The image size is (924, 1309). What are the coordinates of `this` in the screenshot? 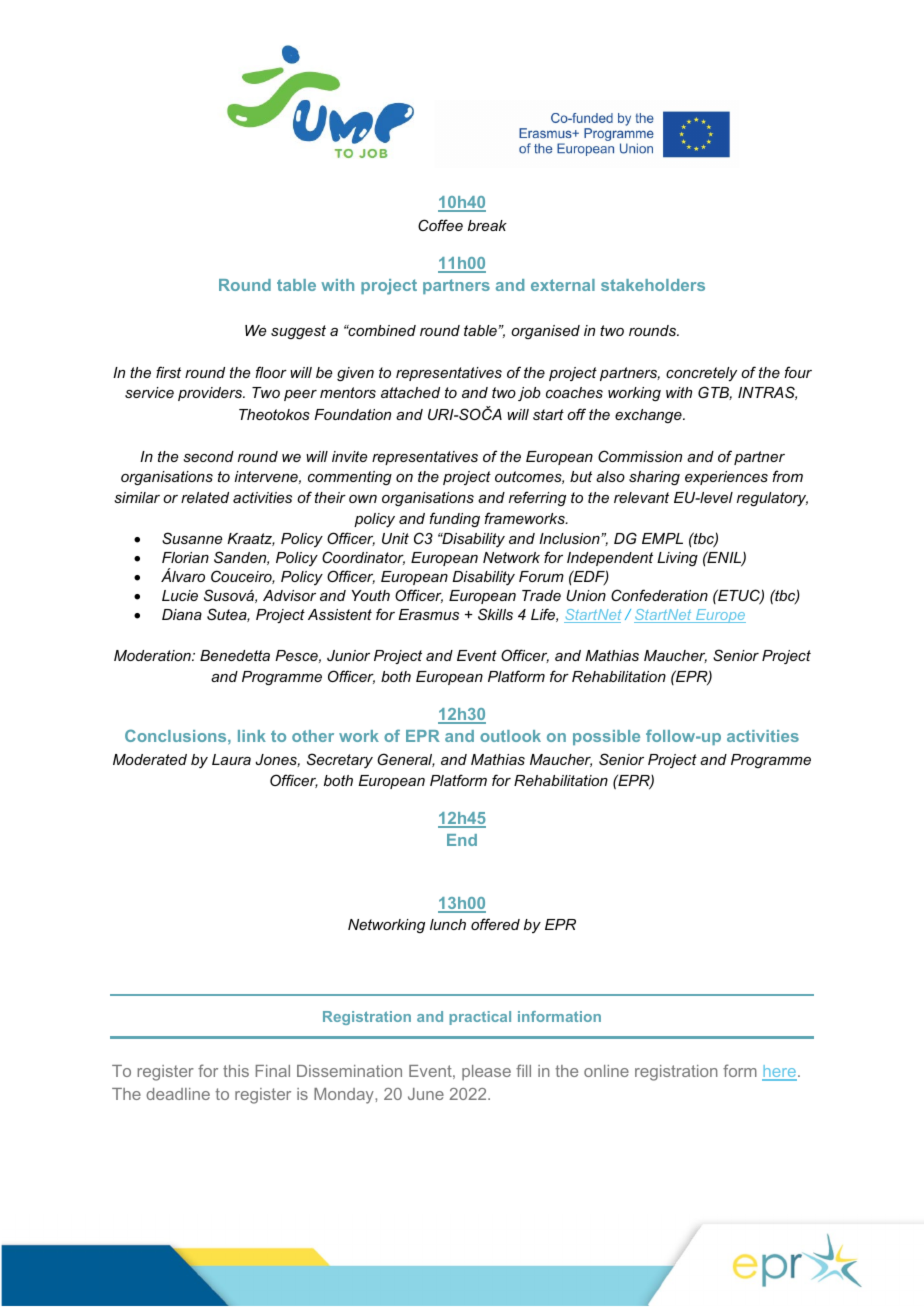 It's located at (236, 1071).
